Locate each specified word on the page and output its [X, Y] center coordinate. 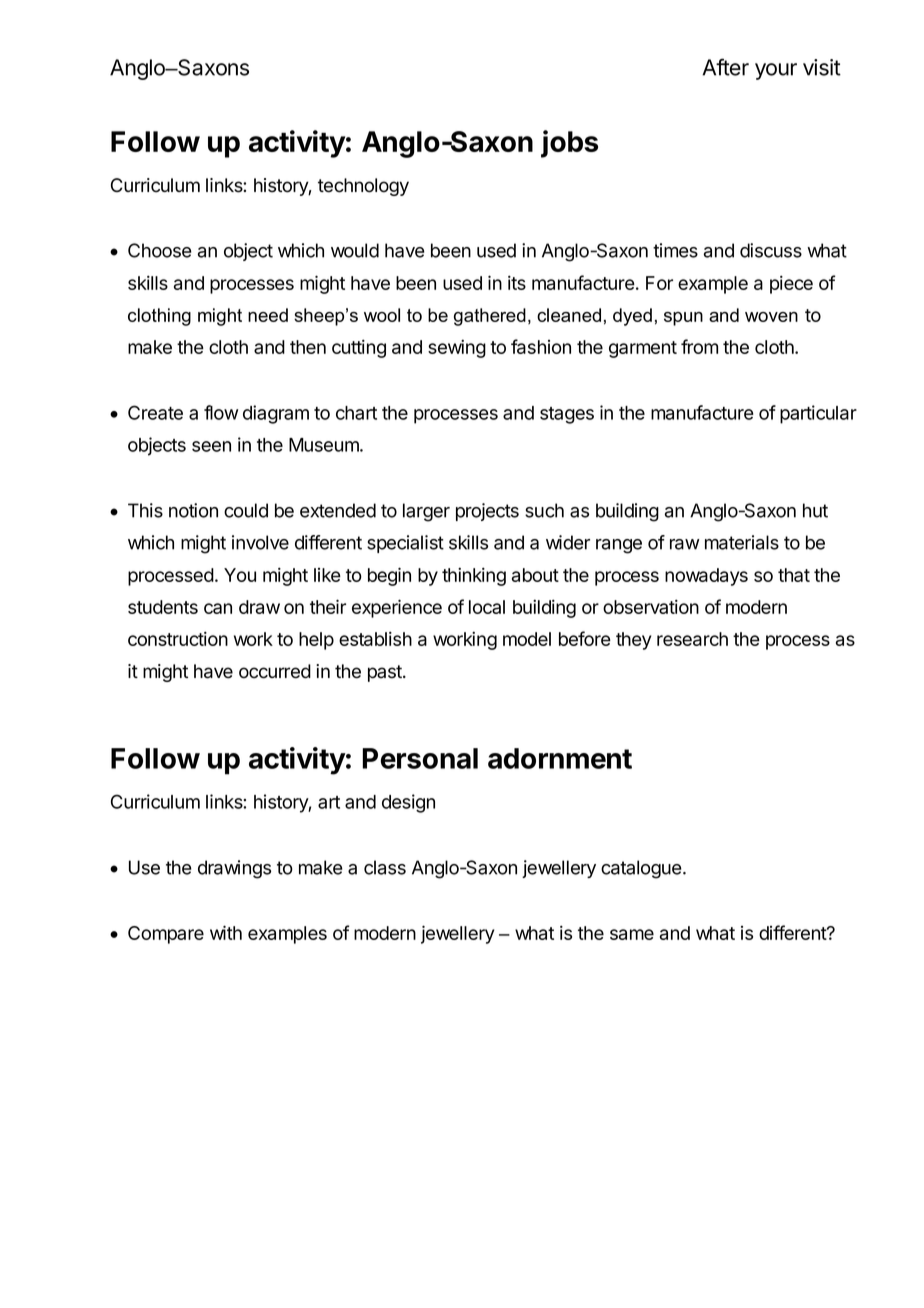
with [226, 932]
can [218, 608]
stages [567, 415]
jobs [569, 144]
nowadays [706, 577]
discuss [771, 250]
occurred [275, 671]
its [517, 282]
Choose [160, 250]
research [692, 639]
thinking [474, 576]
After [725, 67]
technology [363, 187]
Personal [420, 758]
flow [221, 412]
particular [818, 414]
